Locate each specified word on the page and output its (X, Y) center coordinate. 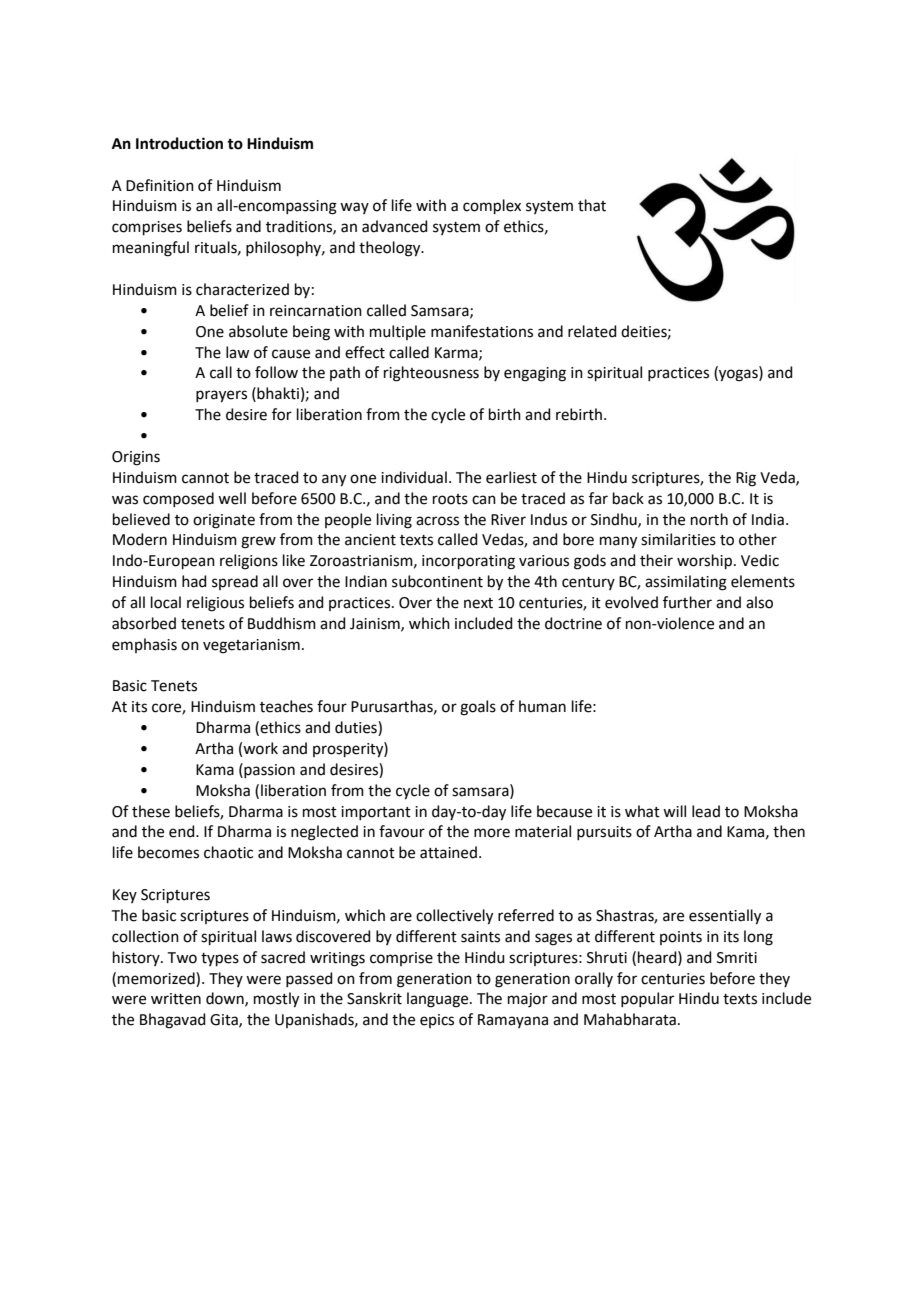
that (592, 205)
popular (647, 999)
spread (235, 582)
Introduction (179, 143)
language (439, 1000)
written (176, 999)
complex (492, 206)
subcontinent (437, 581)
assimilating (686, 583)
